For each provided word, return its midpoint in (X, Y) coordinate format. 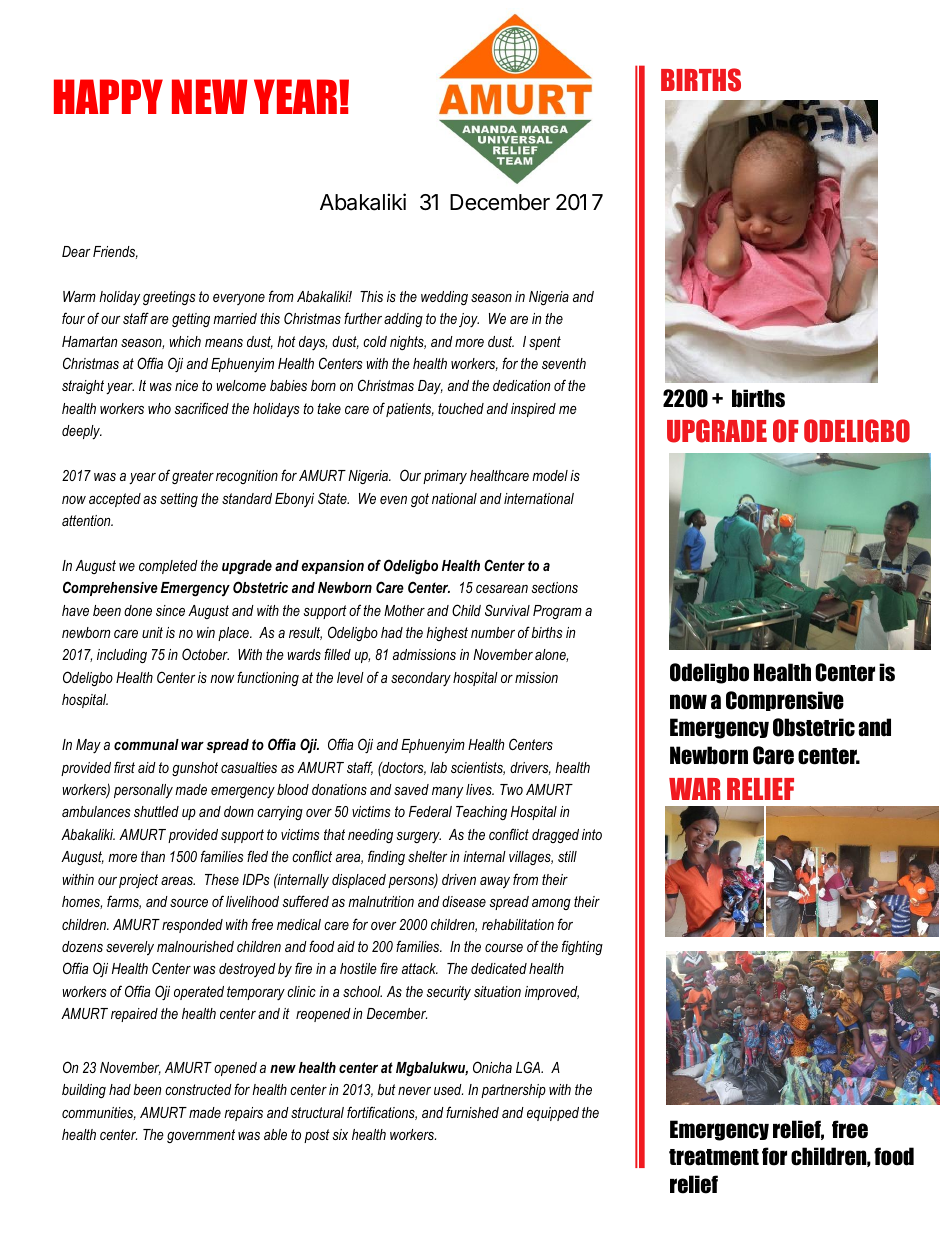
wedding (444, 298)
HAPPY (108, 96)
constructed (198, 1089)
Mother (404, 610)
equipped (553, 1114)
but (386, 1089)
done (138, 610)
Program (557, 612)
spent (545, 343)
